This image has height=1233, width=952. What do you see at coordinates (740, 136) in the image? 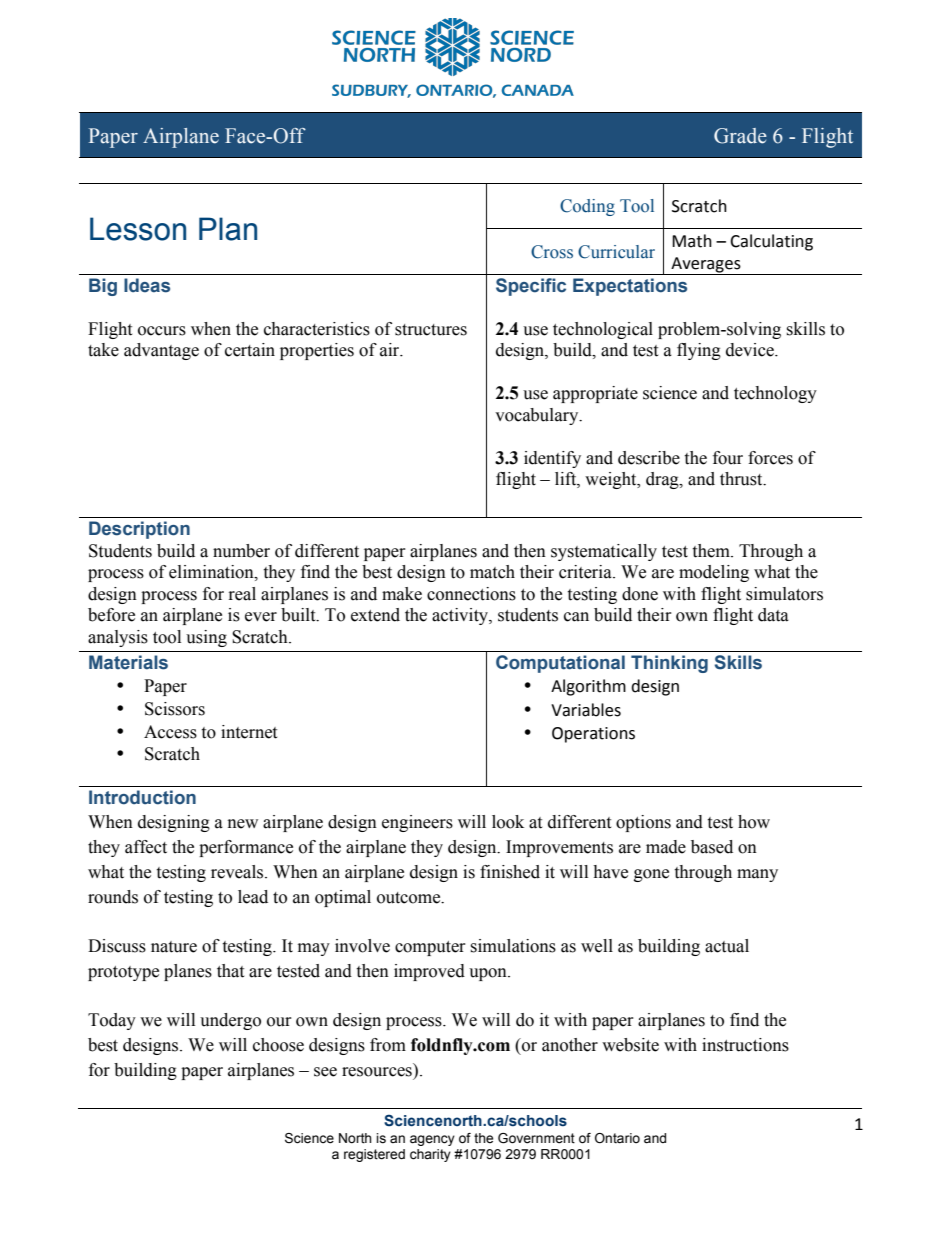
I see `Grade` at bounding box center [740, 136].
